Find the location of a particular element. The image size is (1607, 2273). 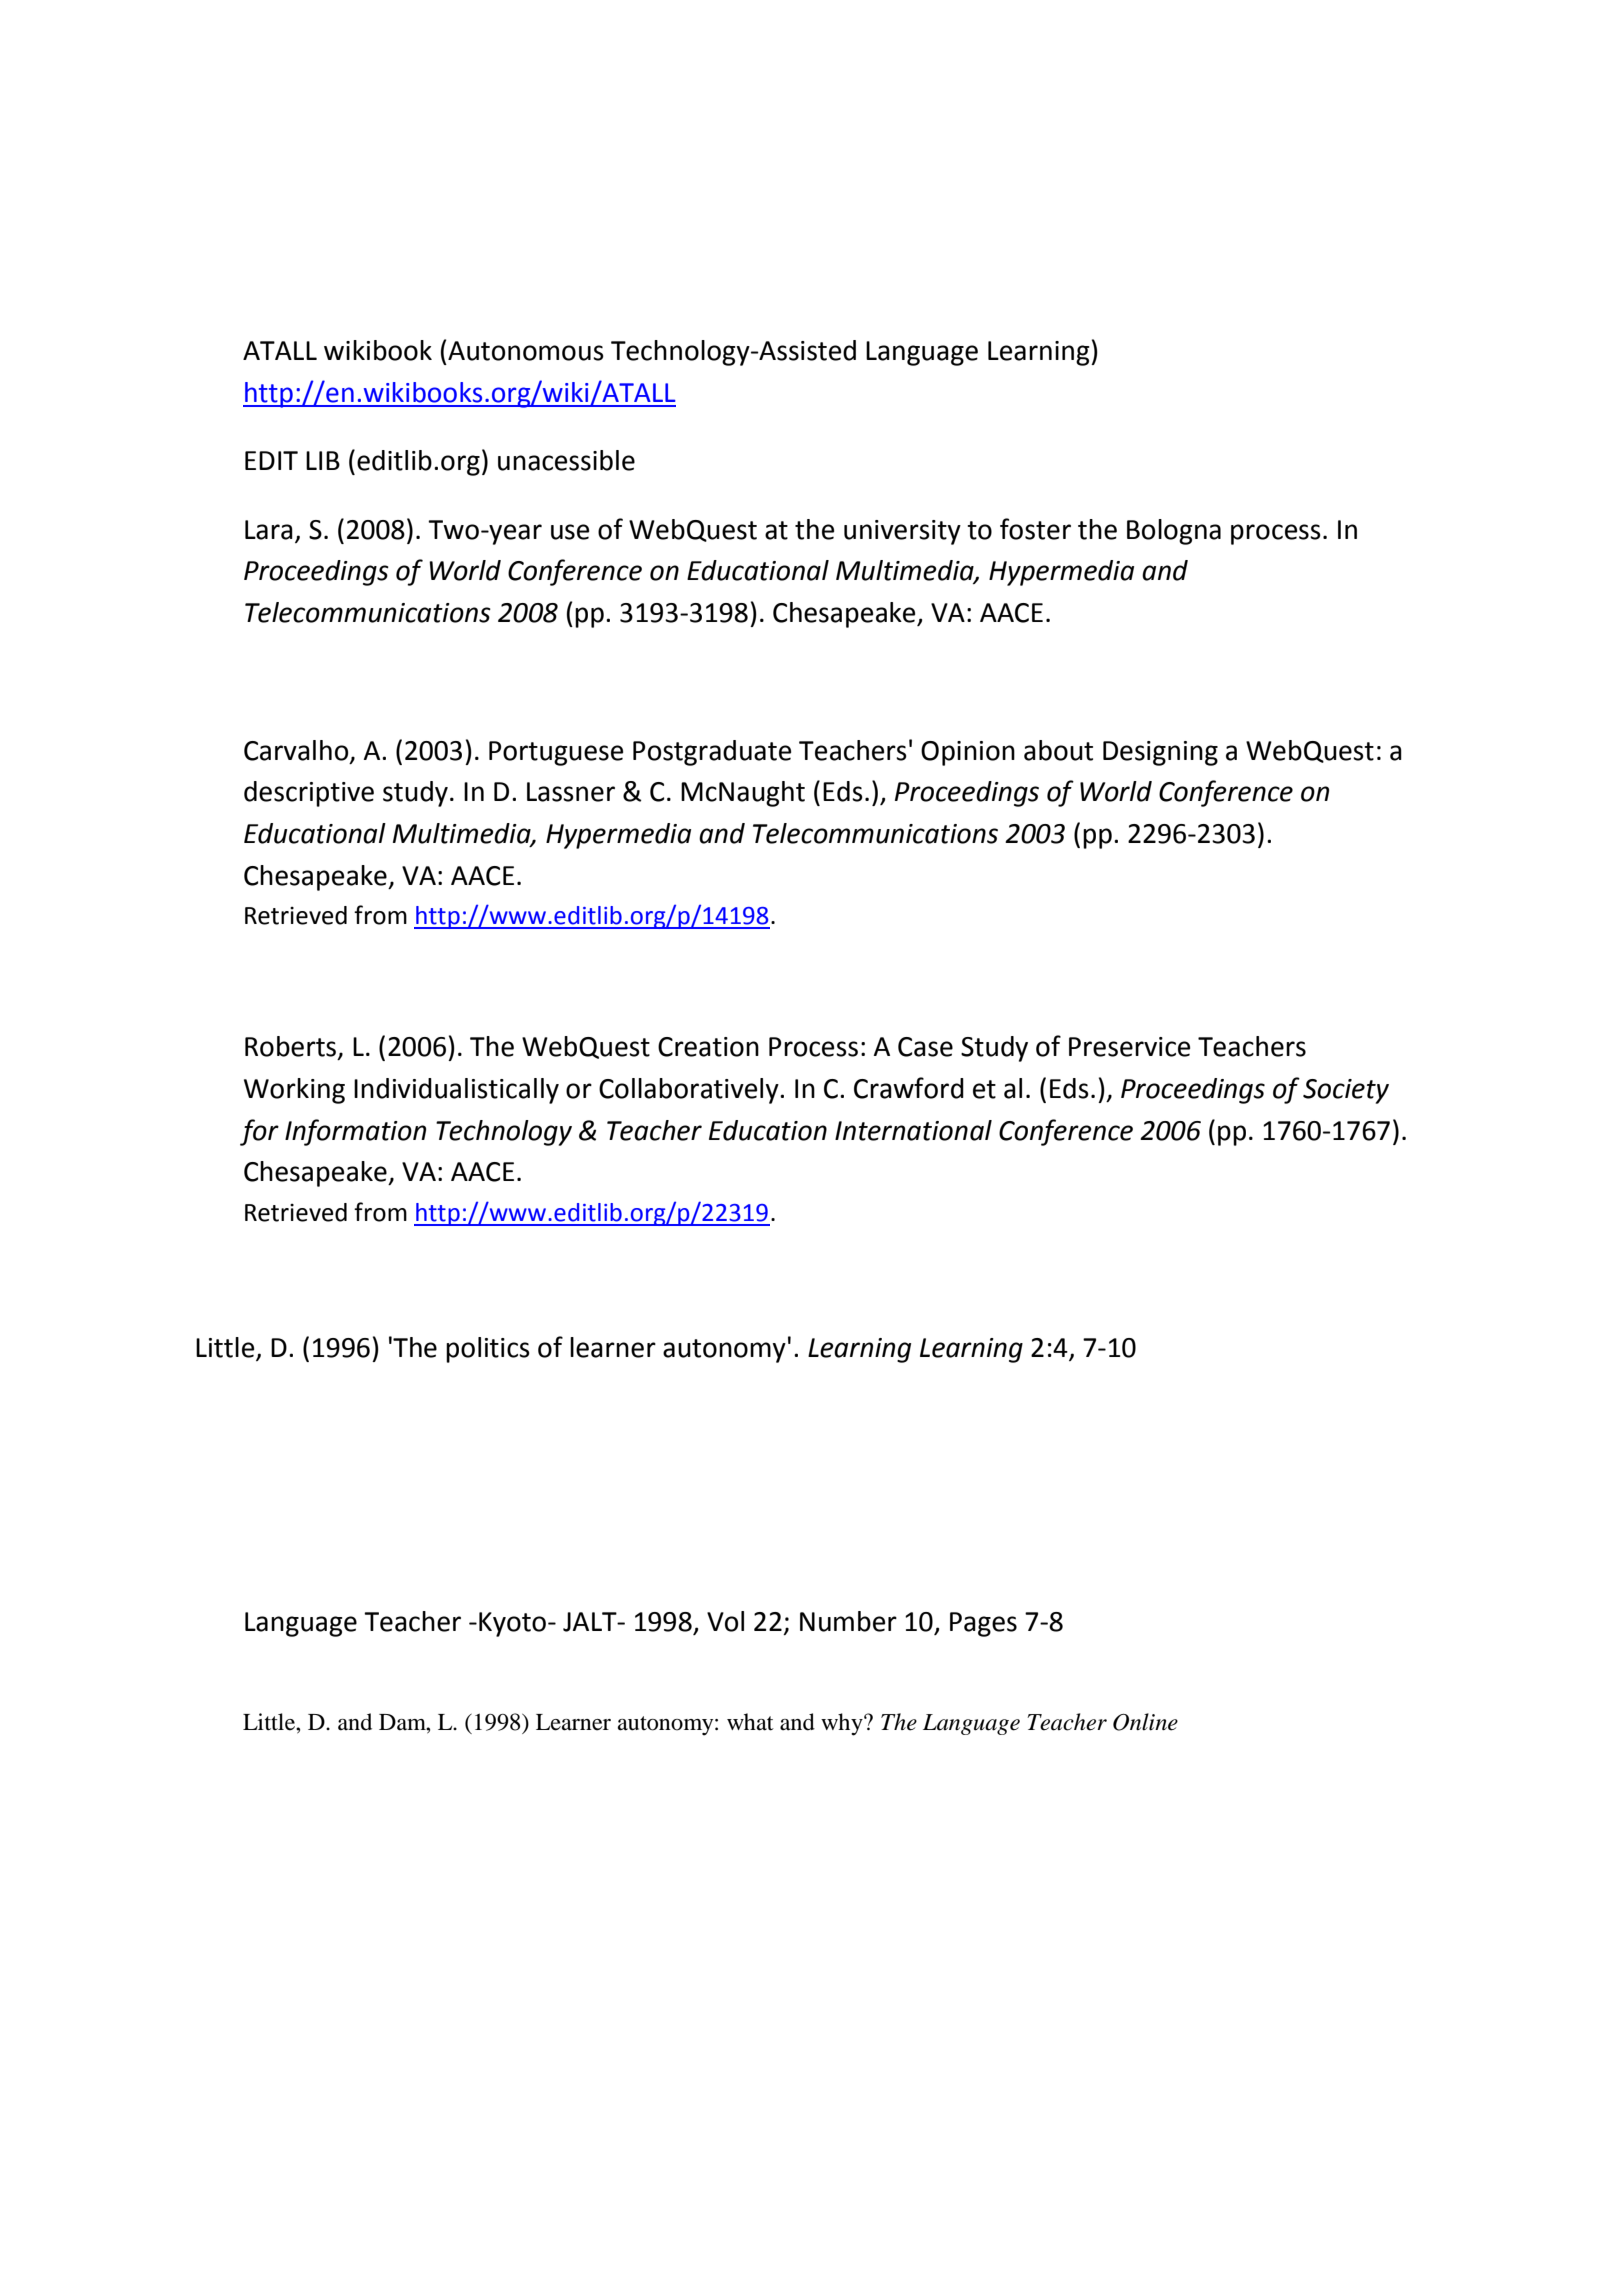

why is located at coordinates (843, 1724).
